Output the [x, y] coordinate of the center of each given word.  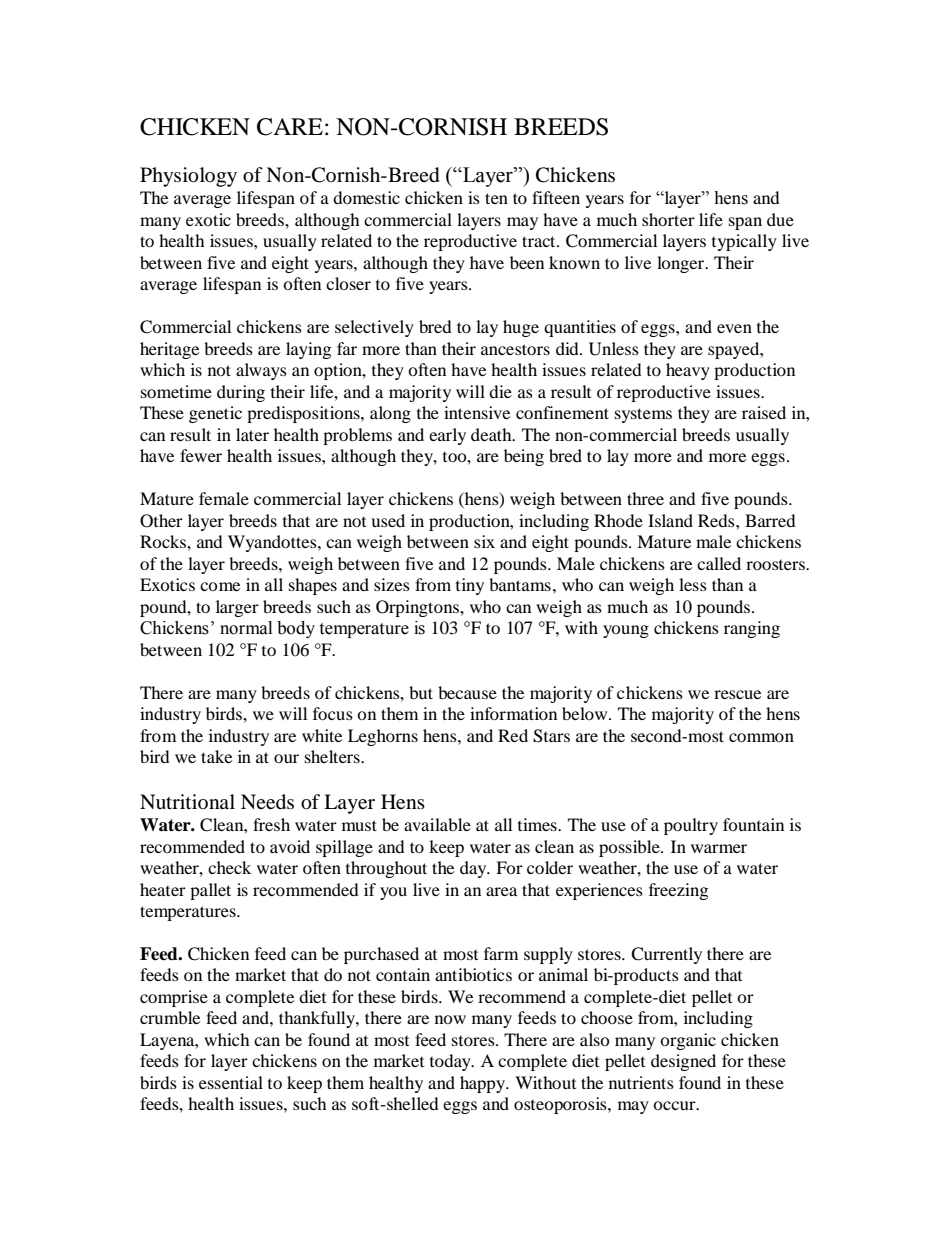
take [216, 756]
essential [231, 1082]
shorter [668, 219]
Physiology [188, 177]
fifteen [556, 197]
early [447, 436]
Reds [717, 520]
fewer [201, 455]
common [761, 737]
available [437, 824]
